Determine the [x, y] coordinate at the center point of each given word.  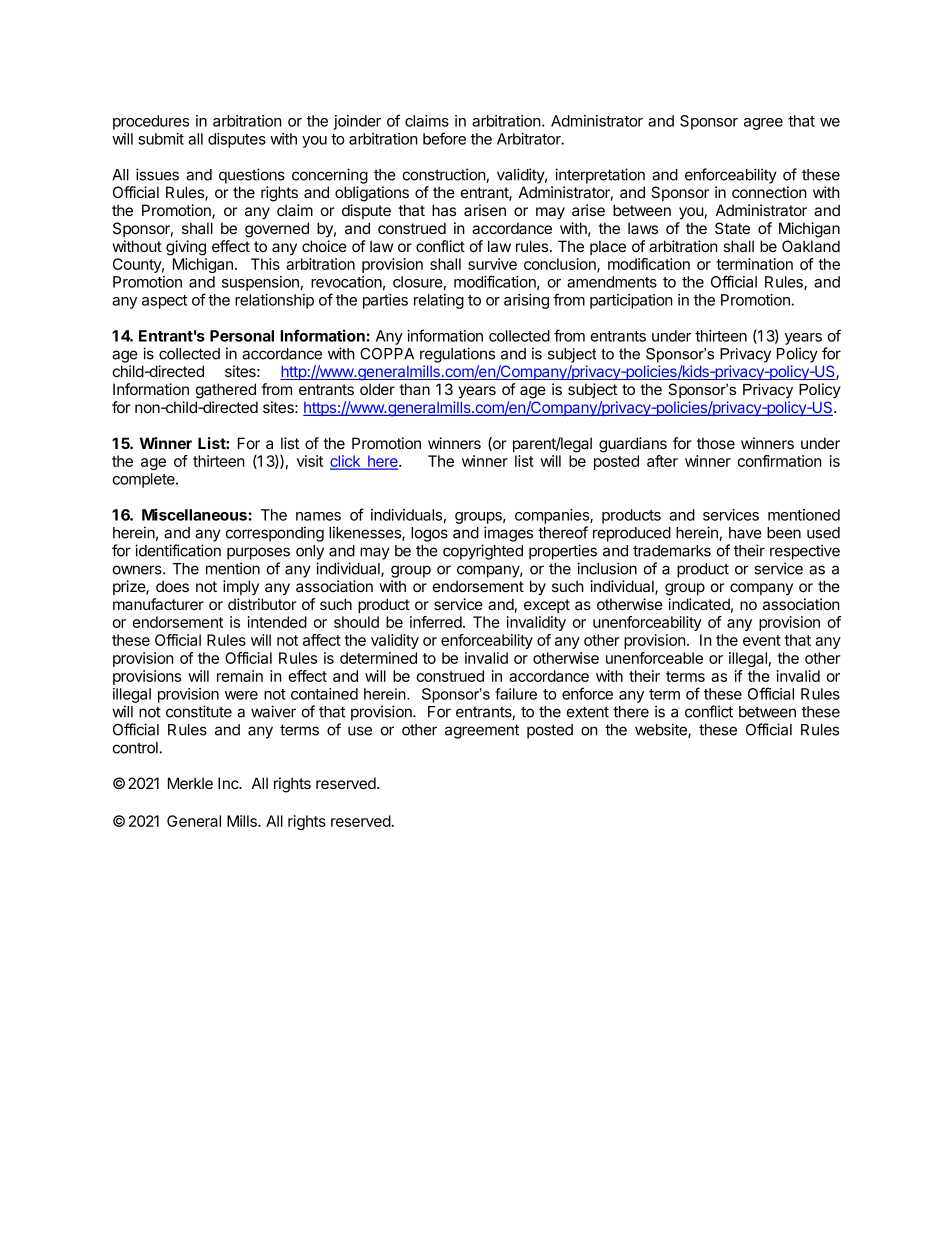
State [732, 228]
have [745, 533]
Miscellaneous [194, 514]
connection [769, 192]
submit [161, 139]
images [508, 534]
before [444, 138]
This [265, 264]
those [716, 443]
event [762, 640]
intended [277, 622]
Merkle [190, 783]
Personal [242, 336]
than [414, 389]
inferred [437, 622]
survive [492, 264]
